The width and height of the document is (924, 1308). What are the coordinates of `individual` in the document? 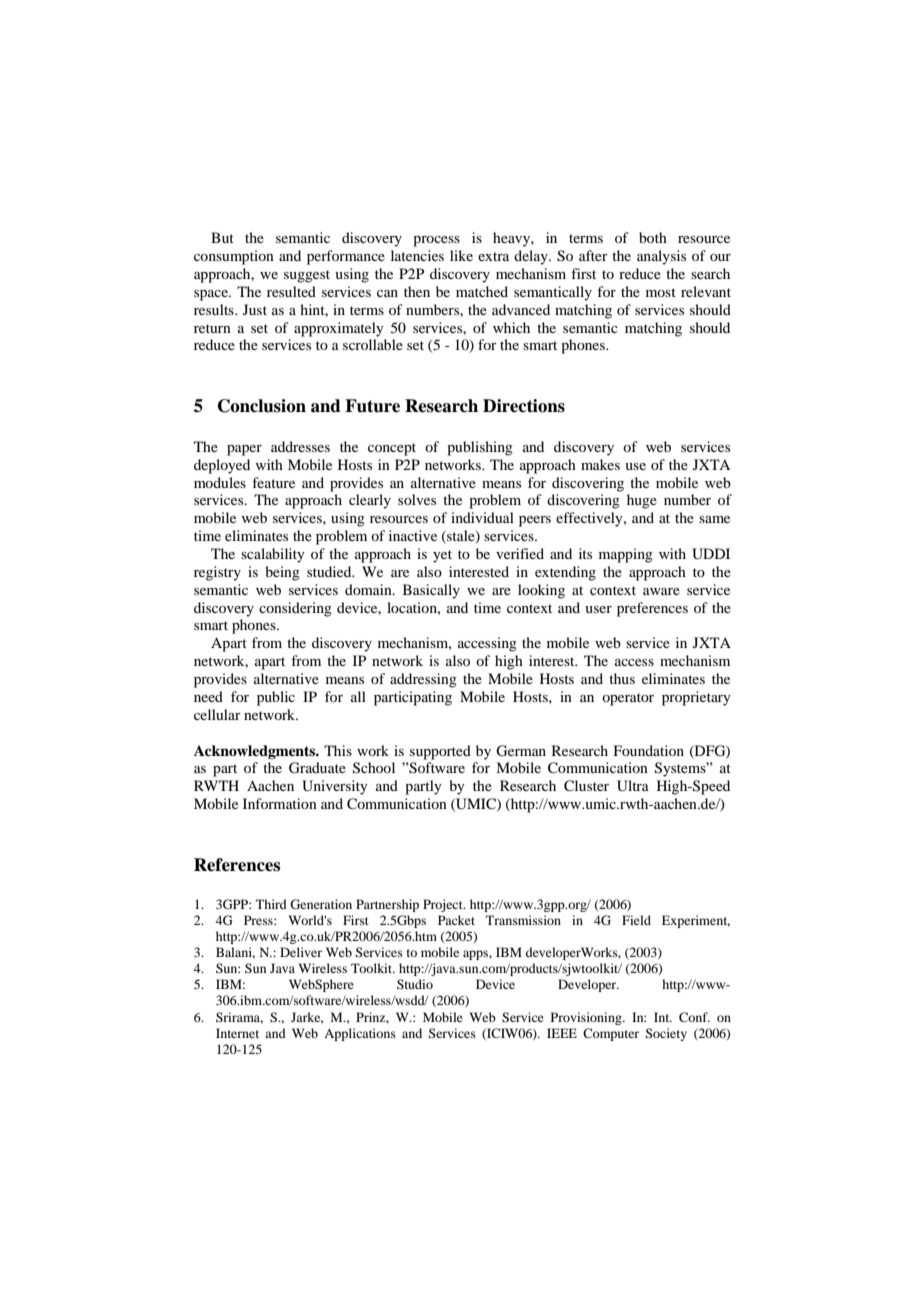 It's located at (482, 517).
